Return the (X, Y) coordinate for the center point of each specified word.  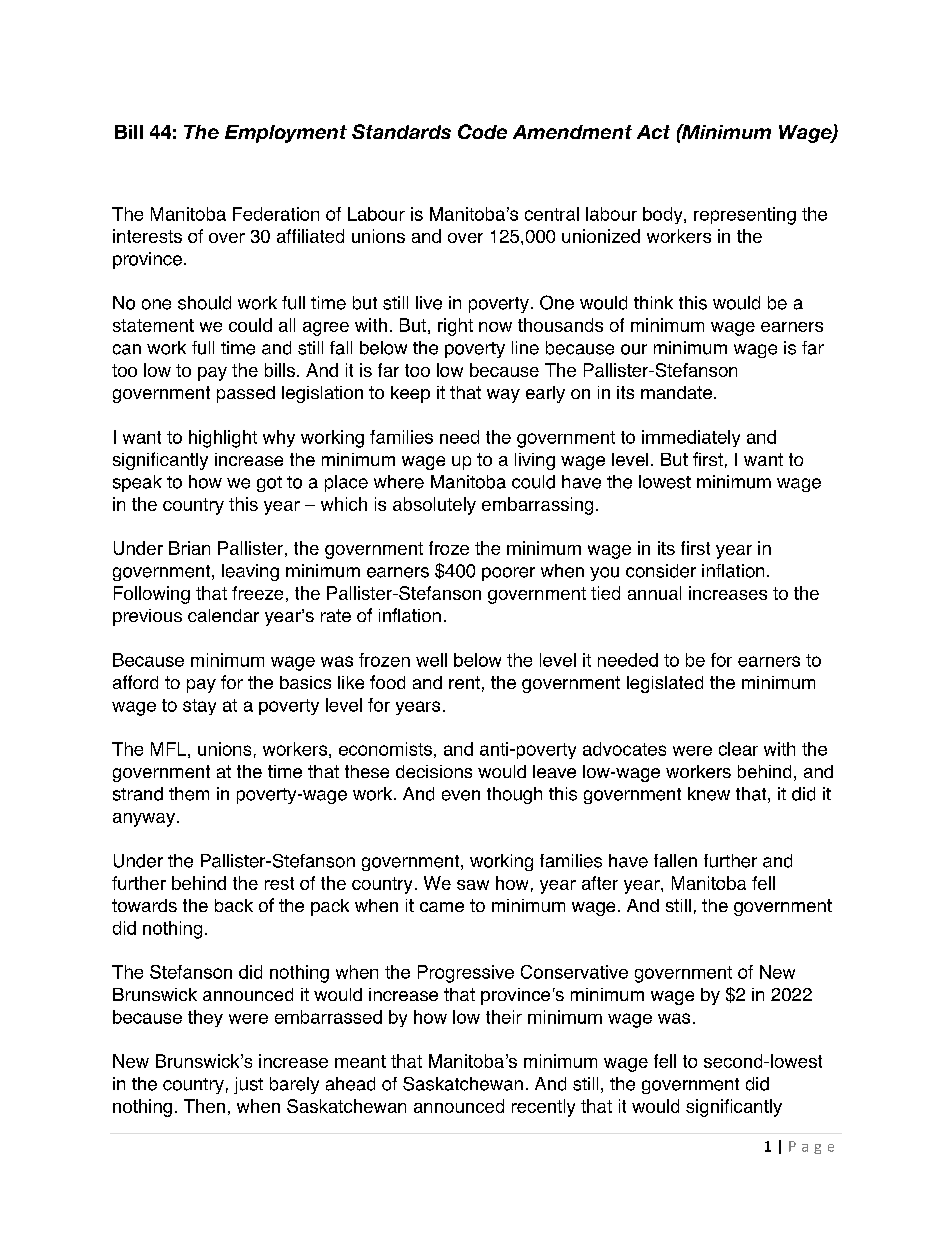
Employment (286, 134)
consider (661, 571)
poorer (508, 574)
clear (738, 749)
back (234, 905)
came (442, 907)
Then (204, 1106)
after (600, 883)
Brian (189, 548)
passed (246, 394)
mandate (676, 392)
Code (482, 131)
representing (745, 216)
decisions (434, 771)
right (455, 327)
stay (199, 707)
